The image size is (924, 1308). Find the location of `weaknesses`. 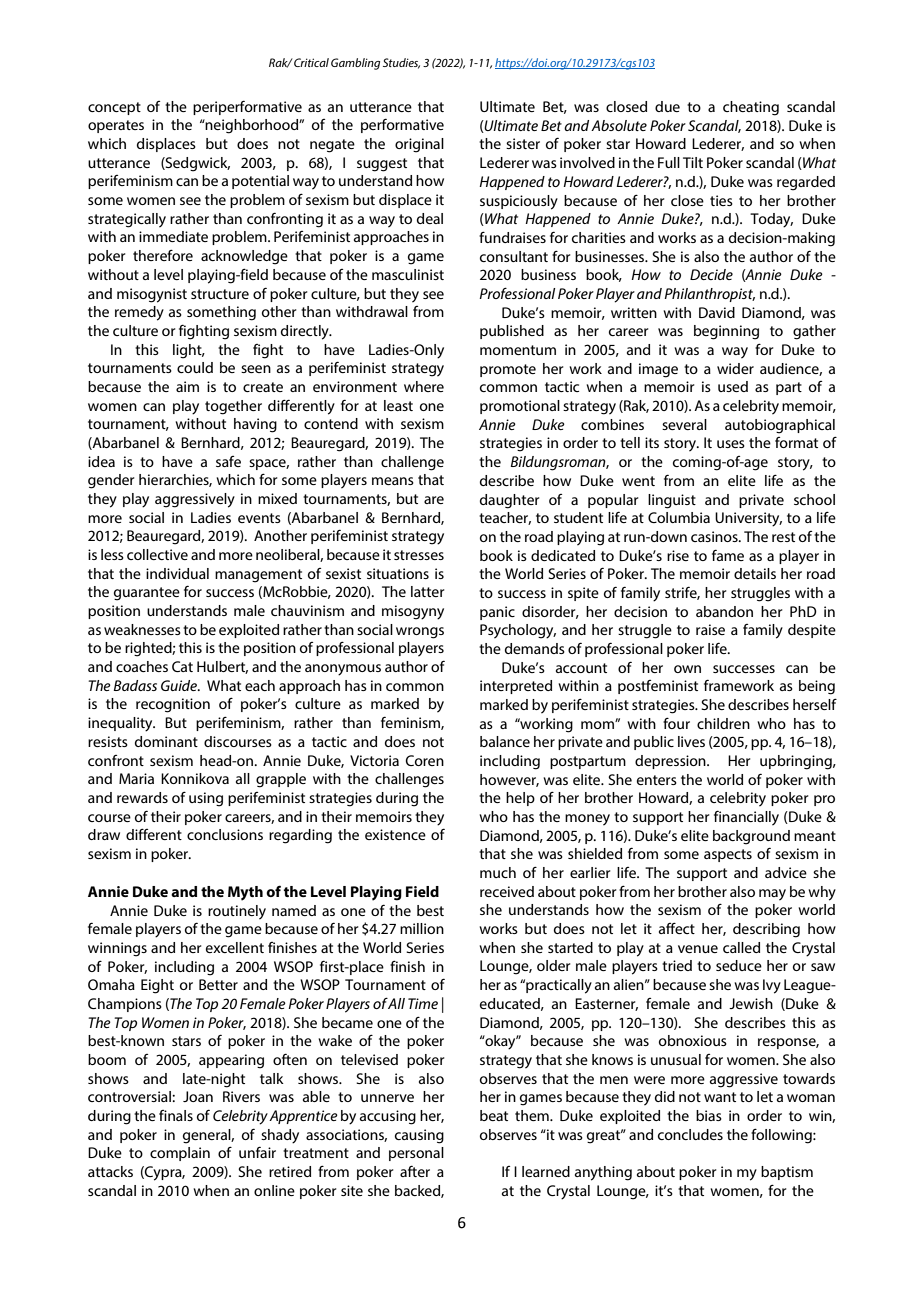

weaknesses is located at coordinates (142, 629).
